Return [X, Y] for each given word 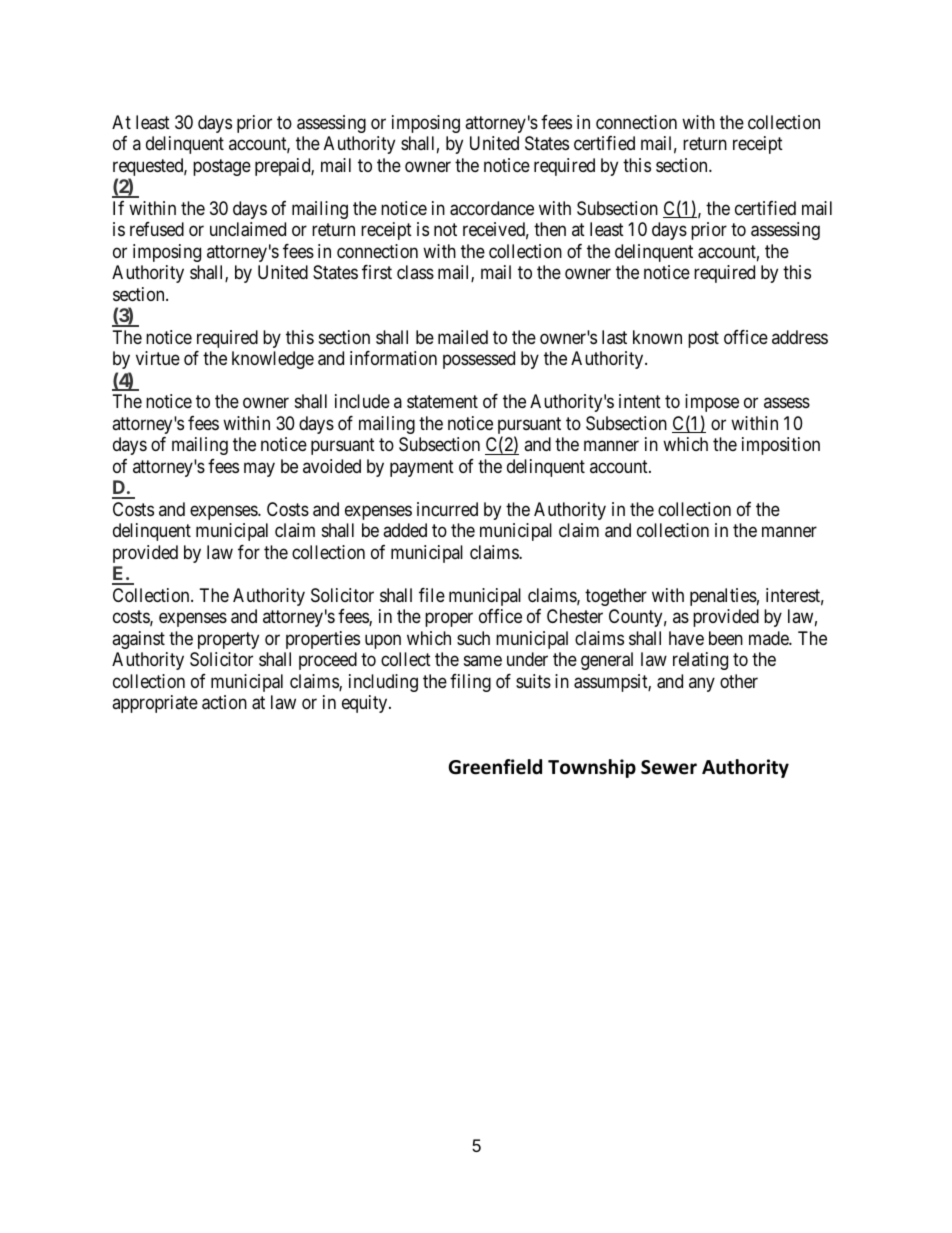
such [473, 638]
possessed [479, 360]
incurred [447, 509]
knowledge [273, 360]
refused [157, 229]
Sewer [669, 767]
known [657, 337]
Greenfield [495, 767]
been [726, 638]
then [550, 229]
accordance [492, 208]
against [138, 640]
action [224, 702]
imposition [781, 446]
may [259, 469]
